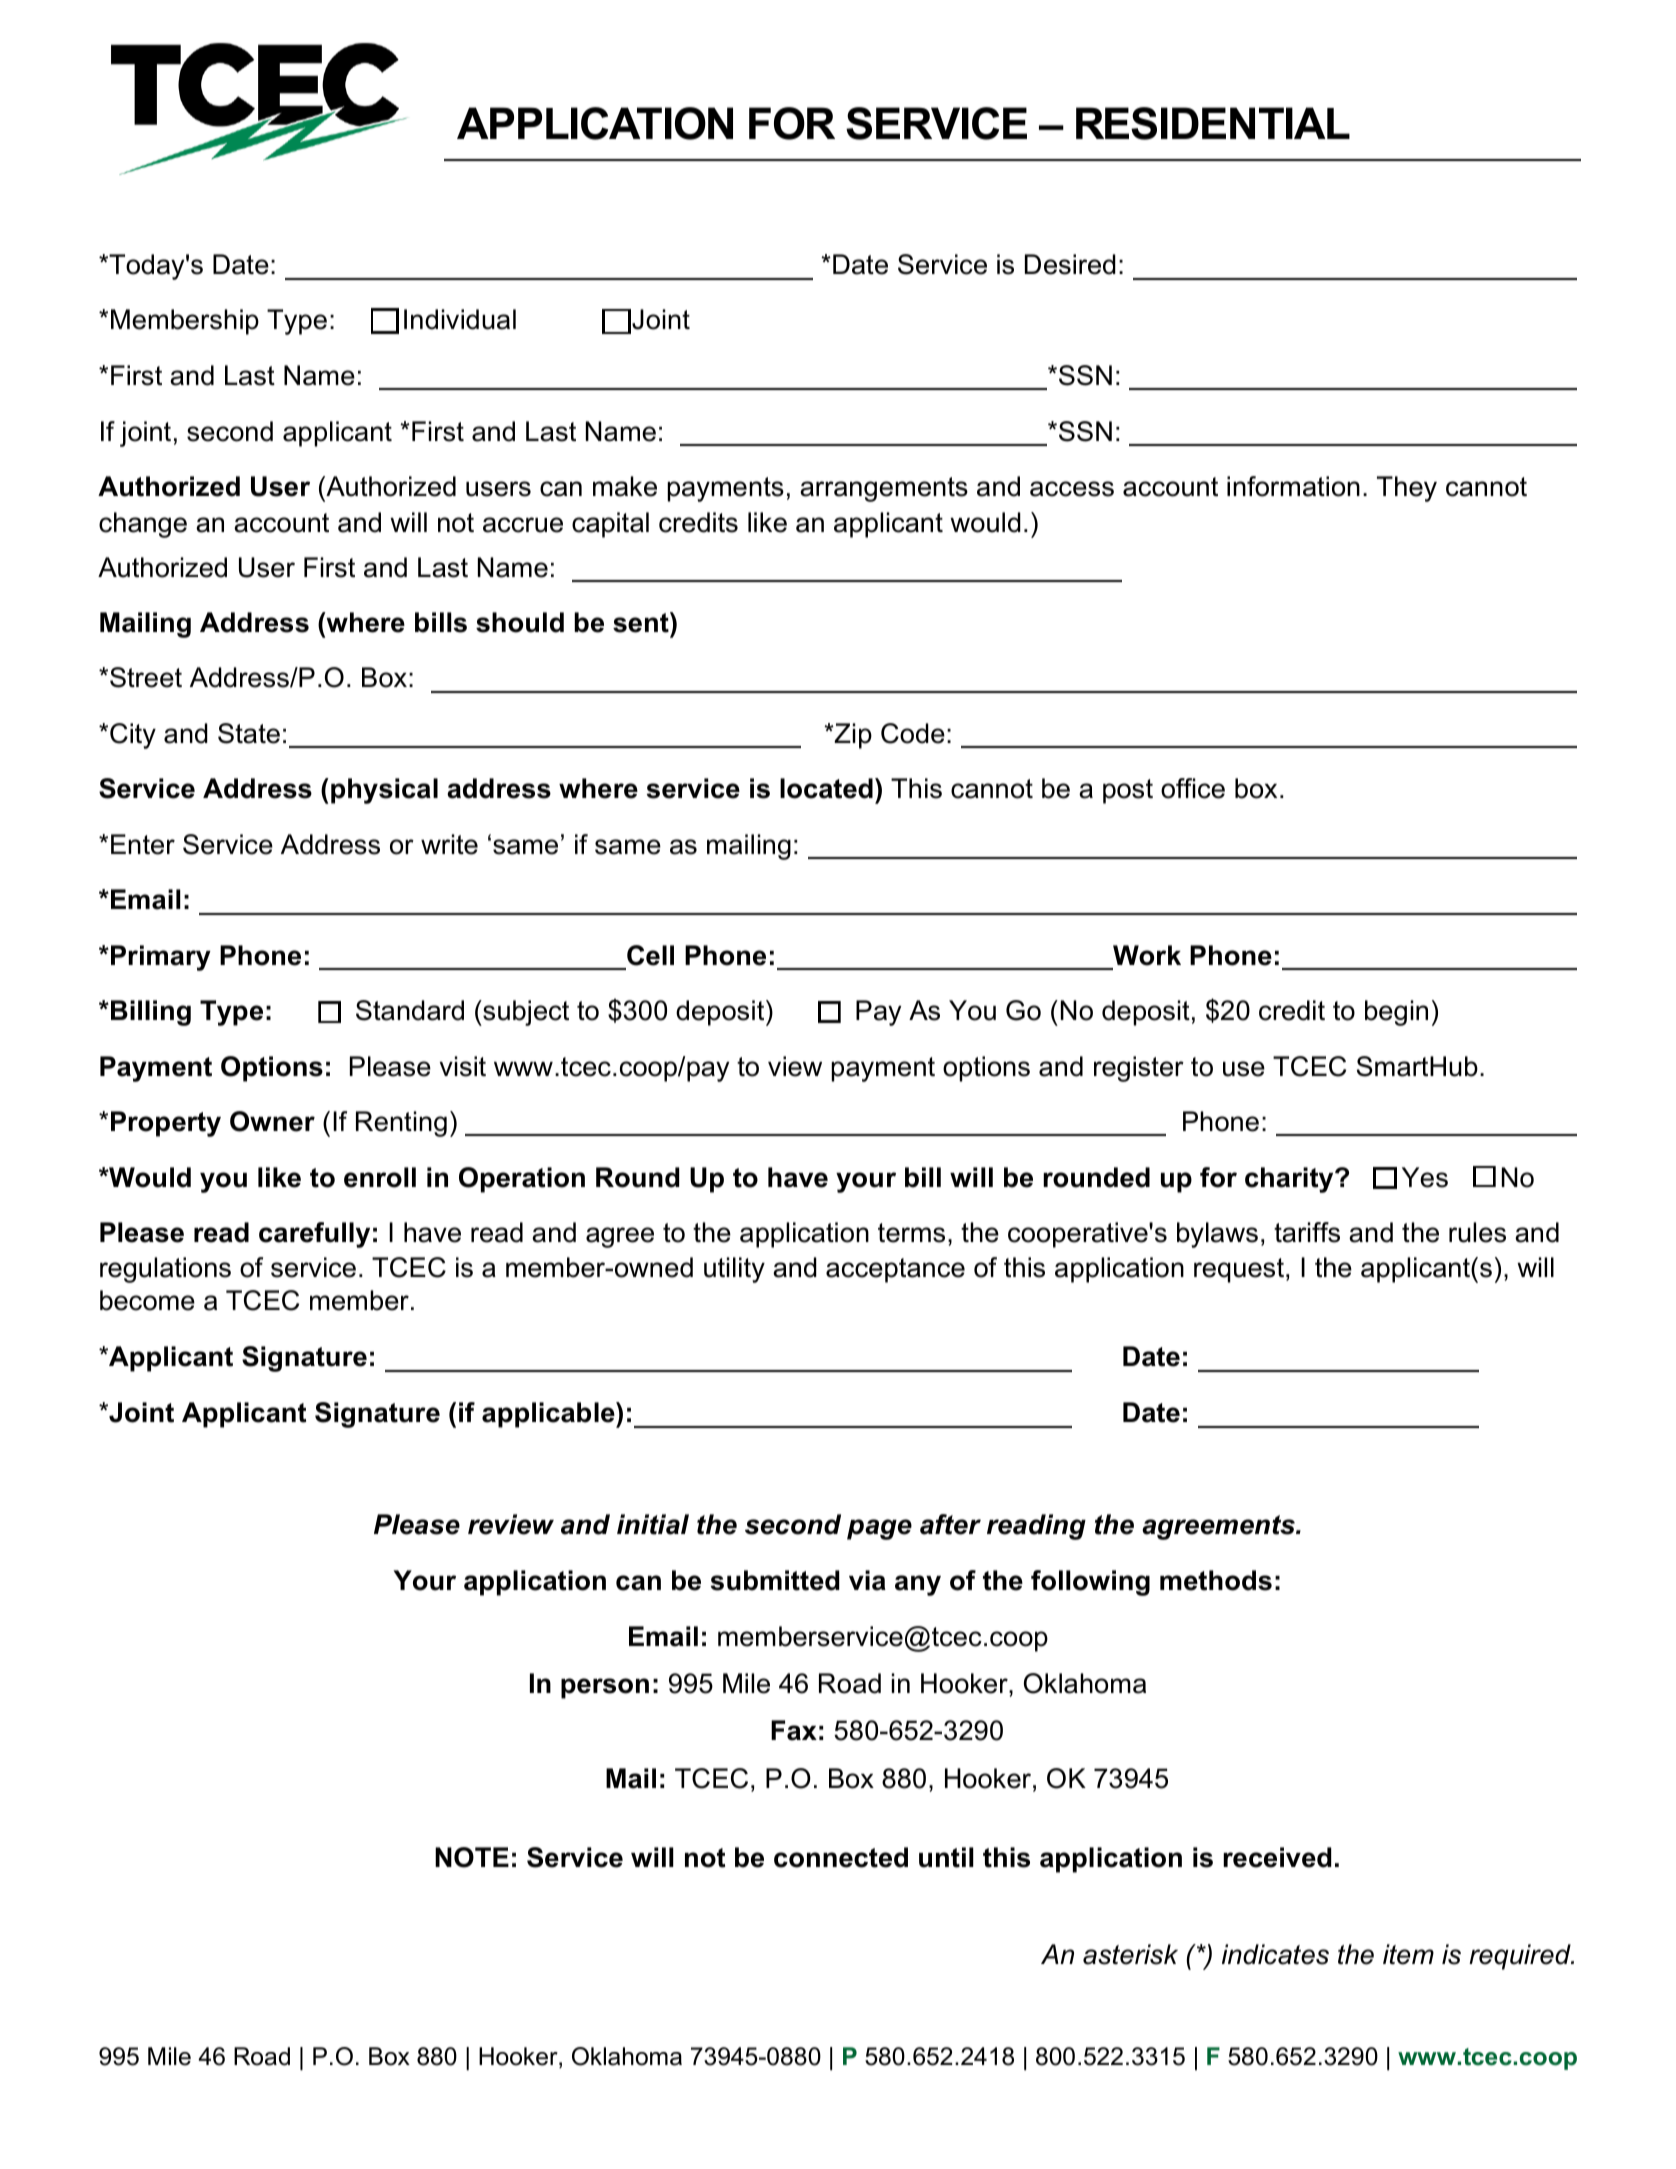 This screenshot has height=2169, width=1676. I want to click on page, so click(879, 1529).
